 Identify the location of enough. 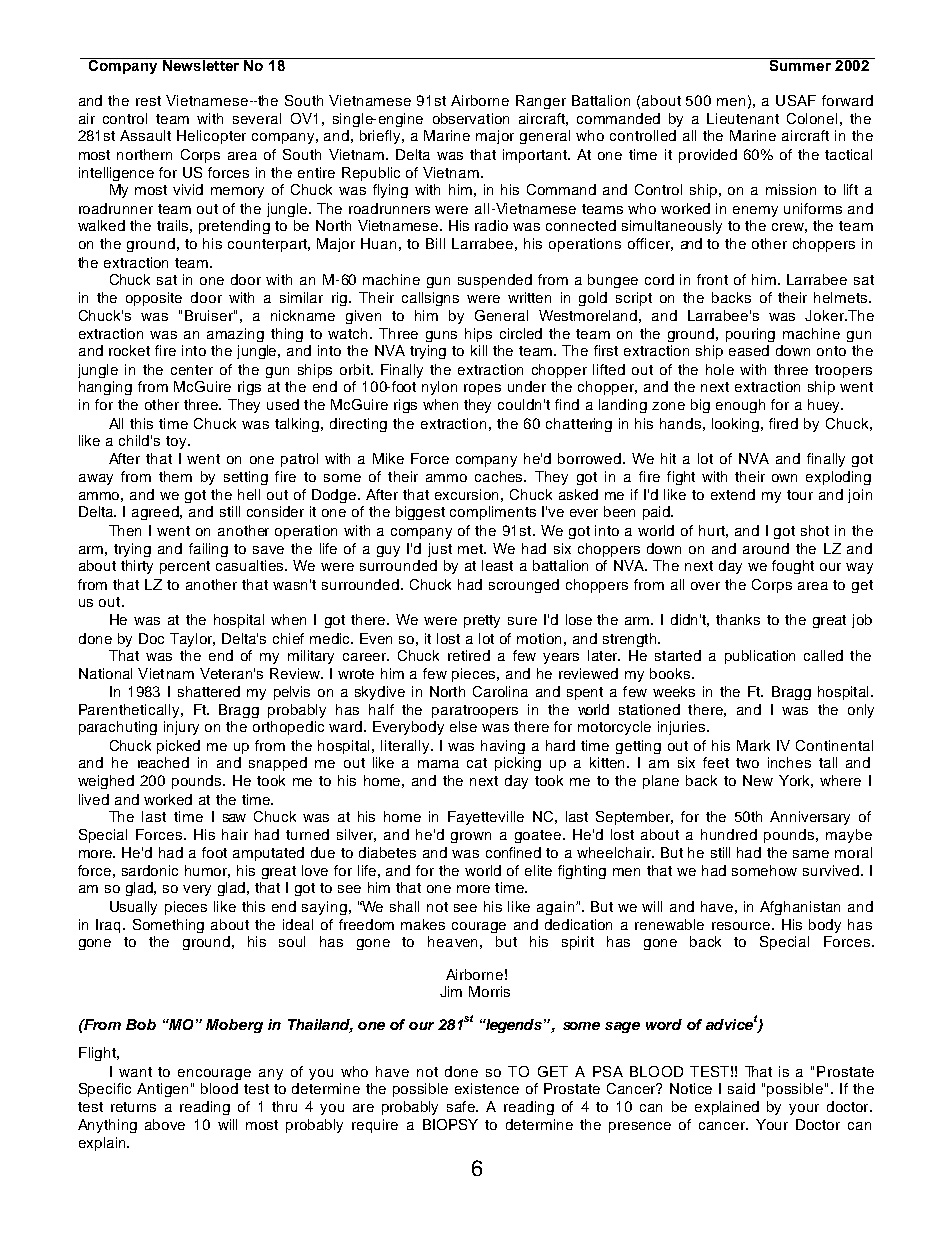
(740, 406).
